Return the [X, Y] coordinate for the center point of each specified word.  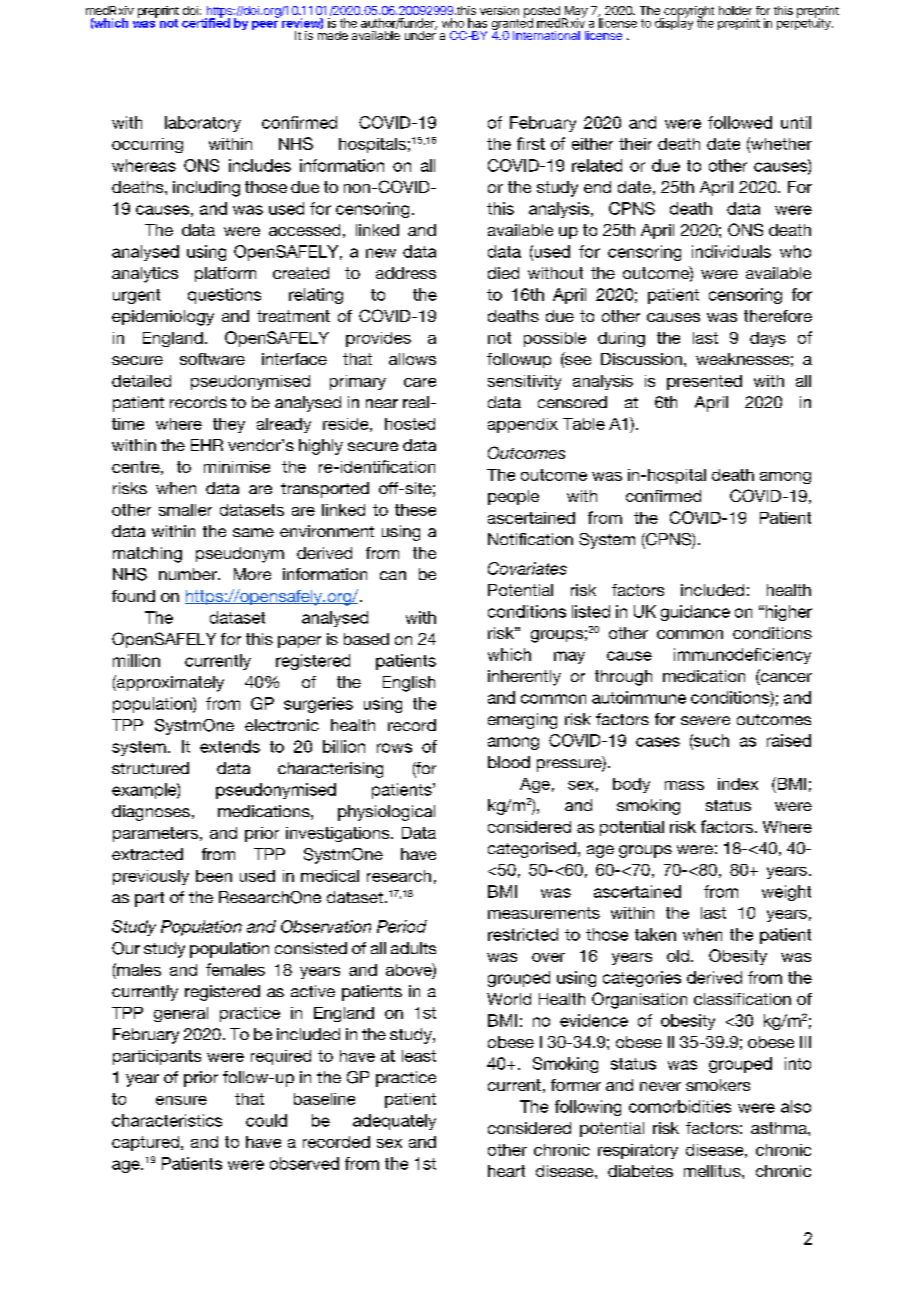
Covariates [527, 568]
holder [735, 10]
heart [506, 1171]
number [189, 574]
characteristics [167, 1120]
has [477, 23]
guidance [695, 613]
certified [206, 22]
